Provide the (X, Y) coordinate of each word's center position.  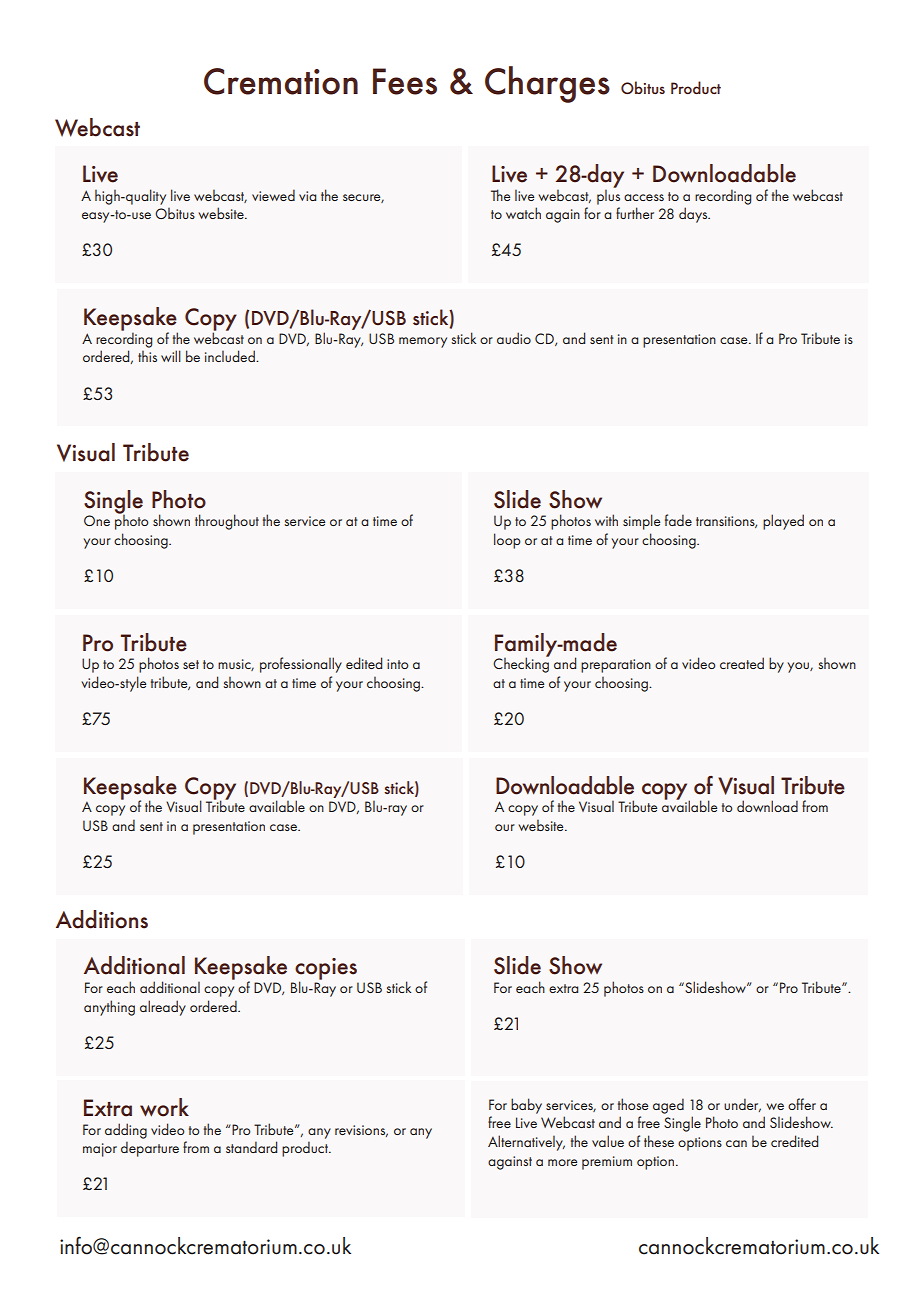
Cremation (281, 81)
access (644, 197)
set (191, 664)
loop (507, 541)
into (397, 664)
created (742, 663)
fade (678, 520)
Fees (405, 81)
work (164, 1107)
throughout (227, 522)
